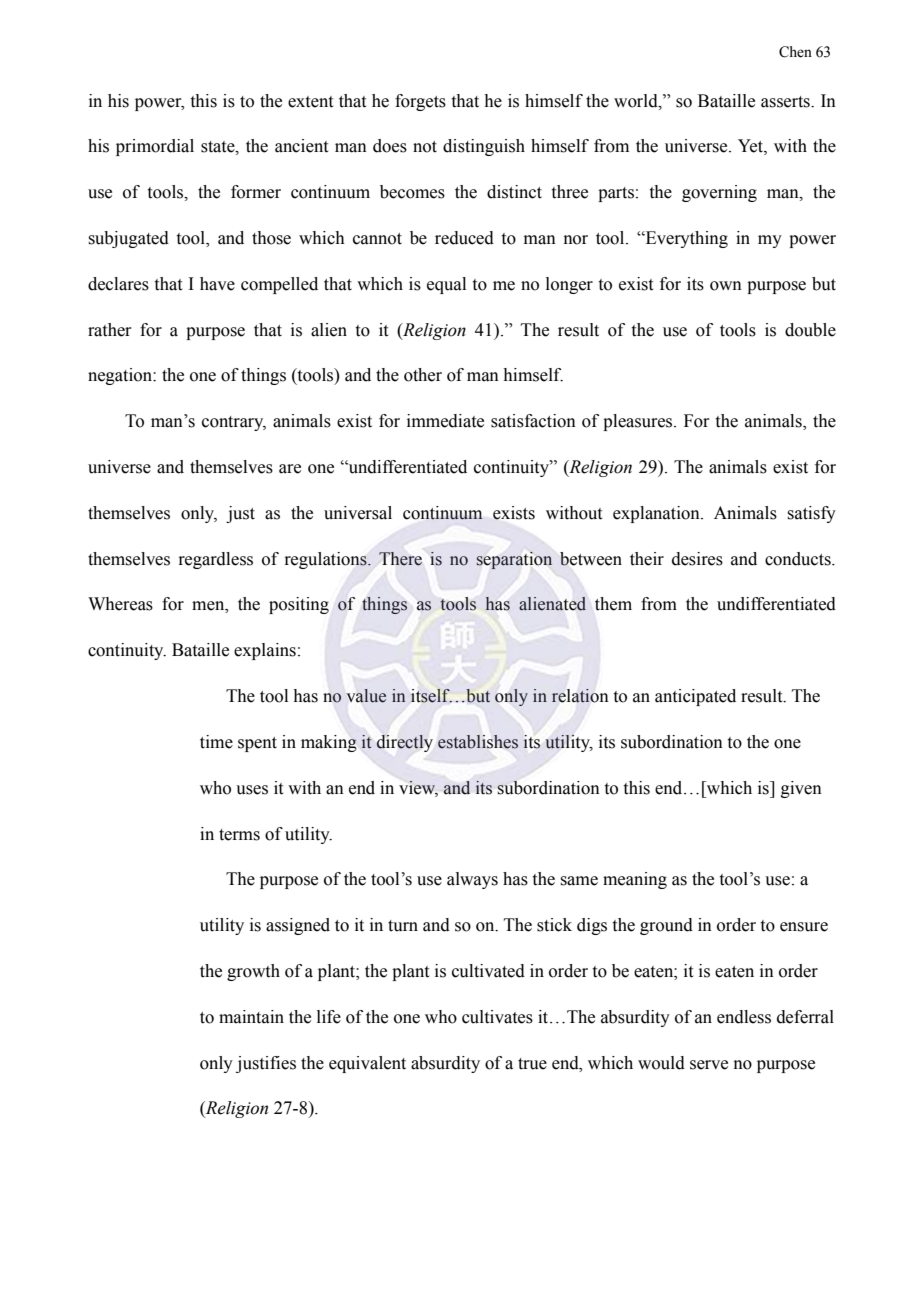 Image resolution: width=924 pixels, height=1308 pixels. What do you see at coordinates (695, 697) in the screenshot?
I see `anticipated` at bounding box center [695, 697].
